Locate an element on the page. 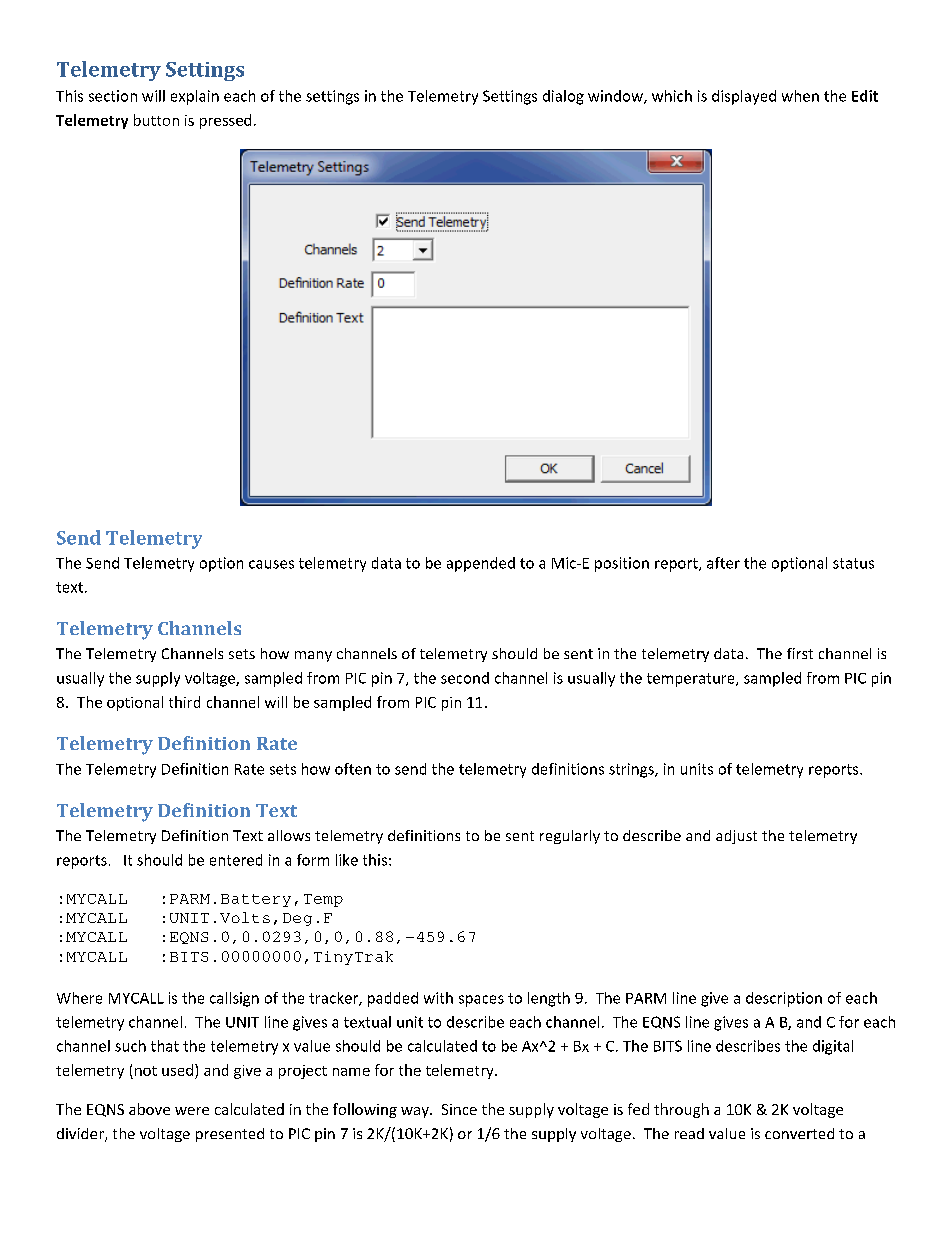  adjust is located at coordinates (736, 837).
